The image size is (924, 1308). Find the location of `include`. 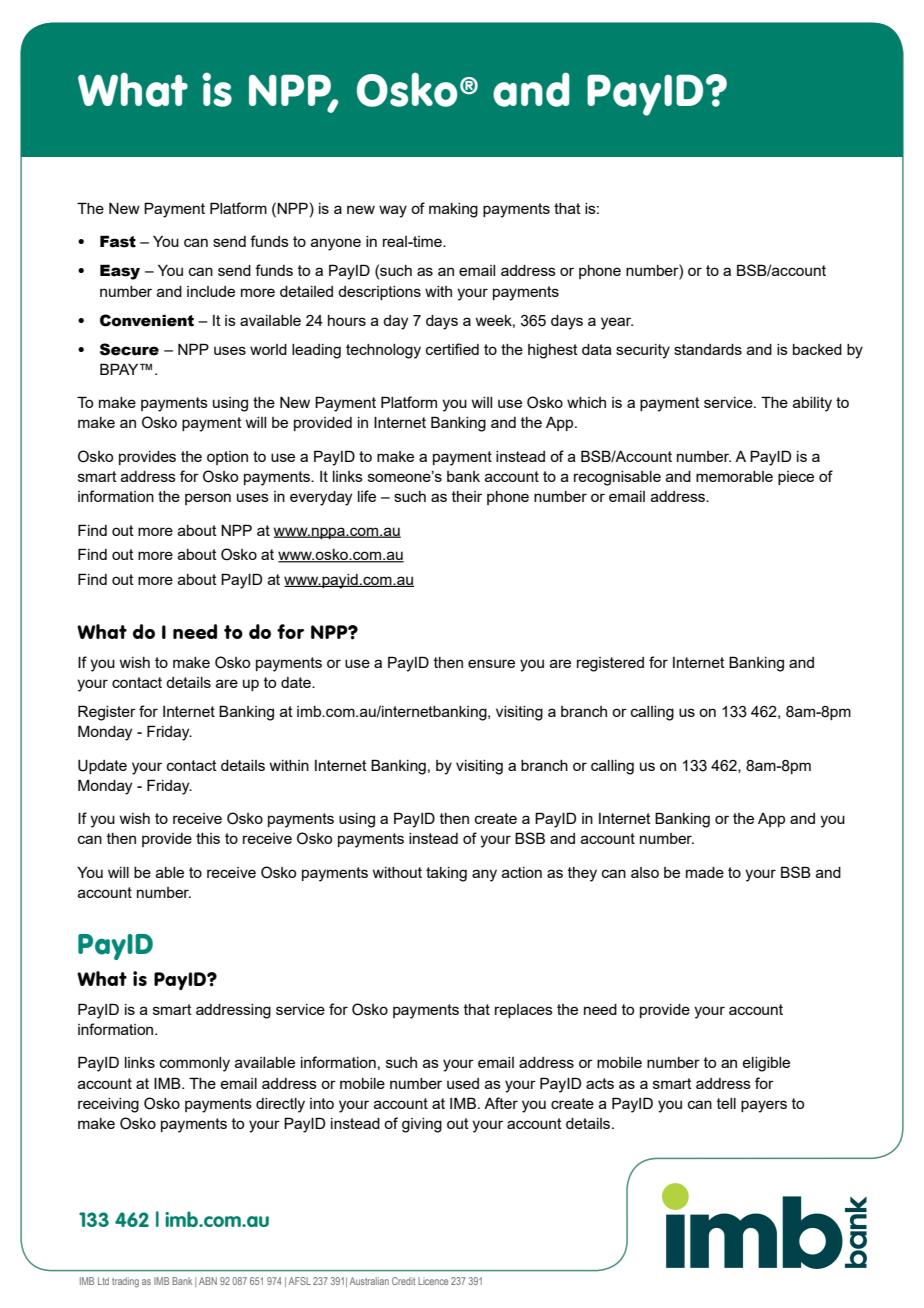

include is located at coordinates (211, 291).
